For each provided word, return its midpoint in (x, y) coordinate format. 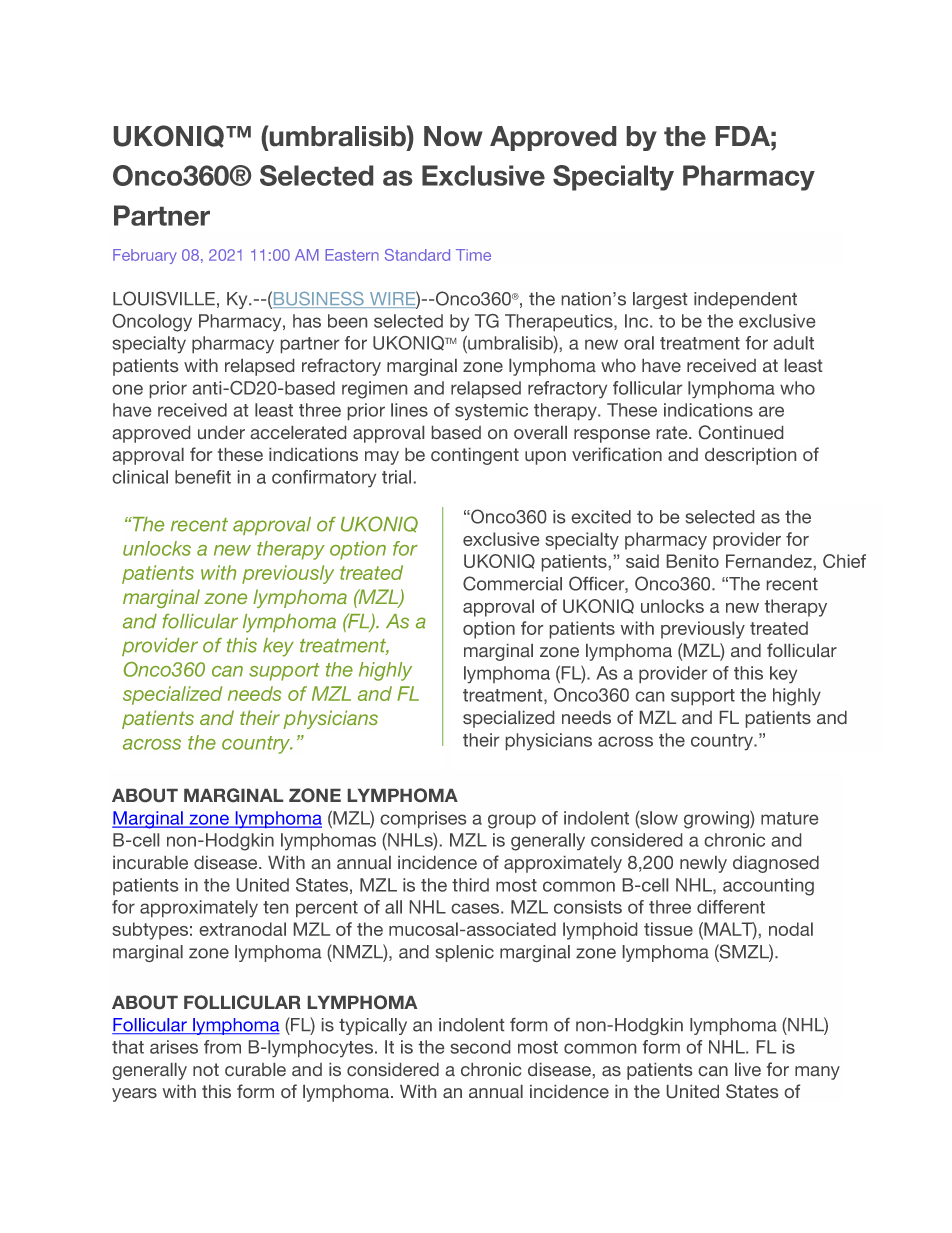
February (145, 256)
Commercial (512, 583)
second (480, 1047)
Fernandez (769, 561)
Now (453, 136)
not (206, 1069)
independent (745, 300)
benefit (203, 477)
